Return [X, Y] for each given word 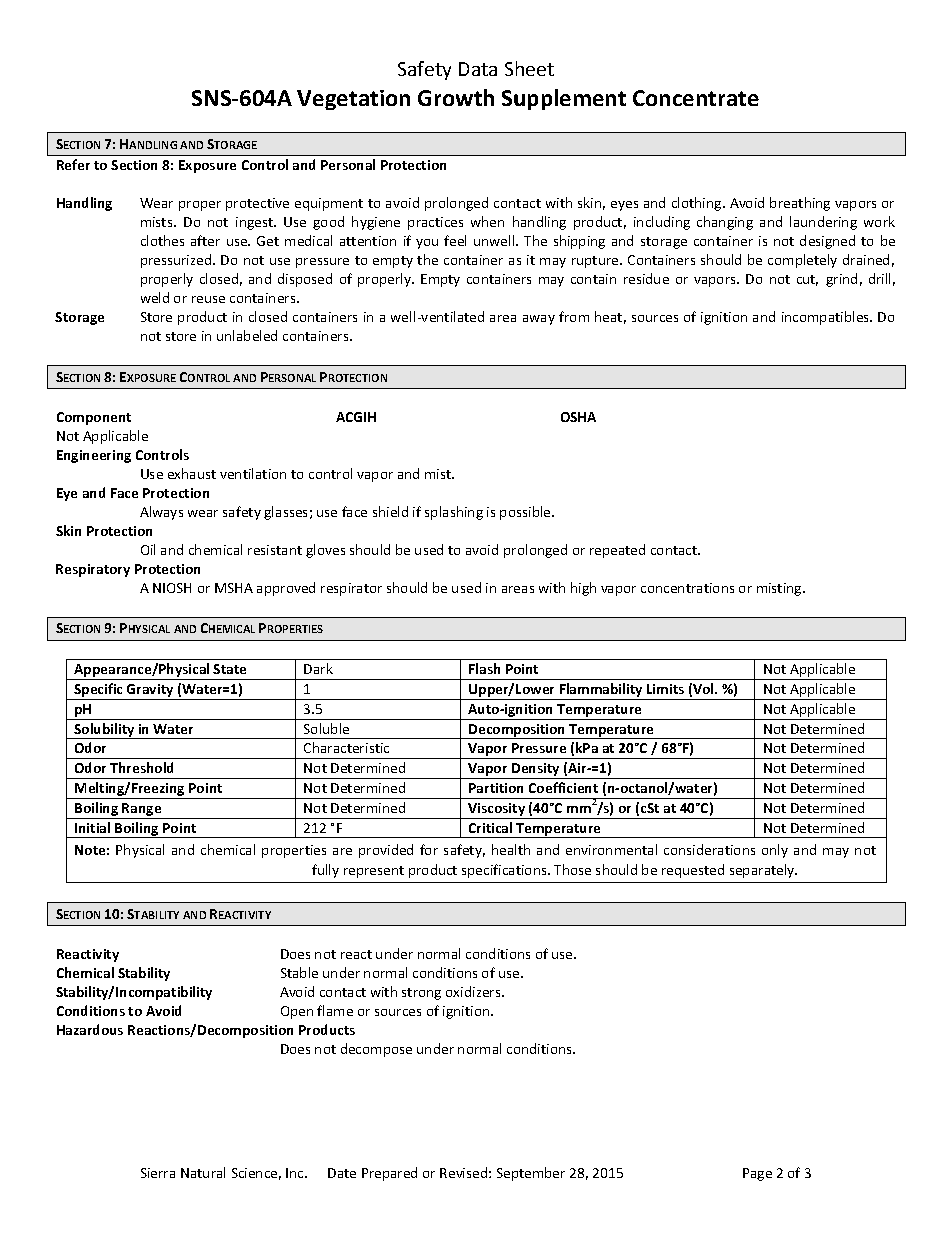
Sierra [158, 1173]
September [531, 1174]
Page [757, 1174]
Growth [456, 97]
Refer [73, 164]
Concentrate [696, 98]
